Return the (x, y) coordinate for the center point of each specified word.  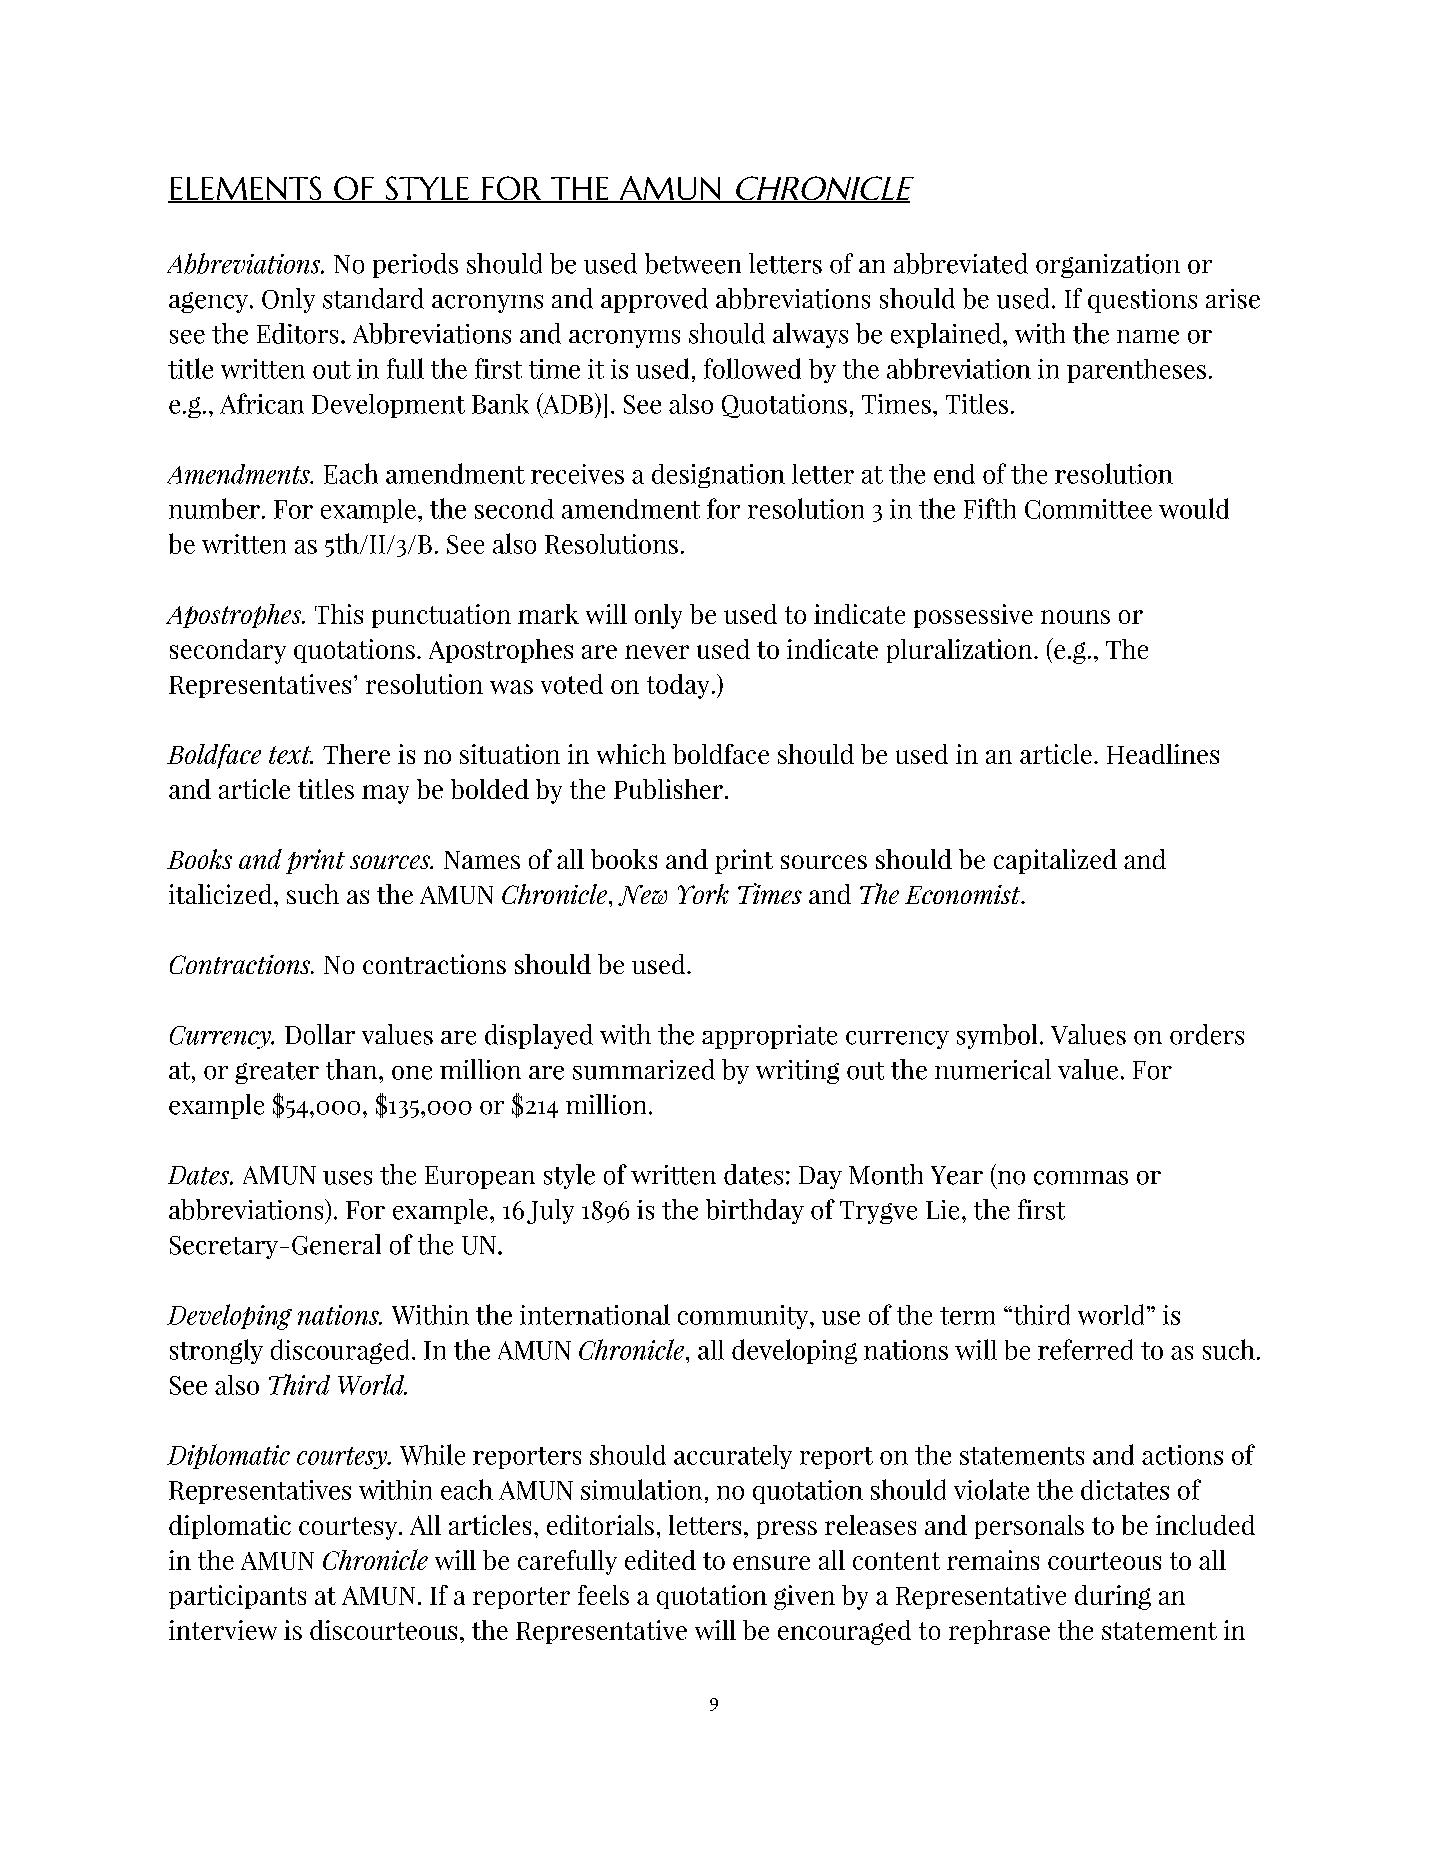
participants (237, 1597)
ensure (771, 1563)
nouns (1075, 617)
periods (415, 265)
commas (1081, 1178)
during (1113, 1597)
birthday (755, 1211)
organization (1108, 266)
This (339, 614)
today (678, 686)
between (693, 263)
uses (347, 1178)
